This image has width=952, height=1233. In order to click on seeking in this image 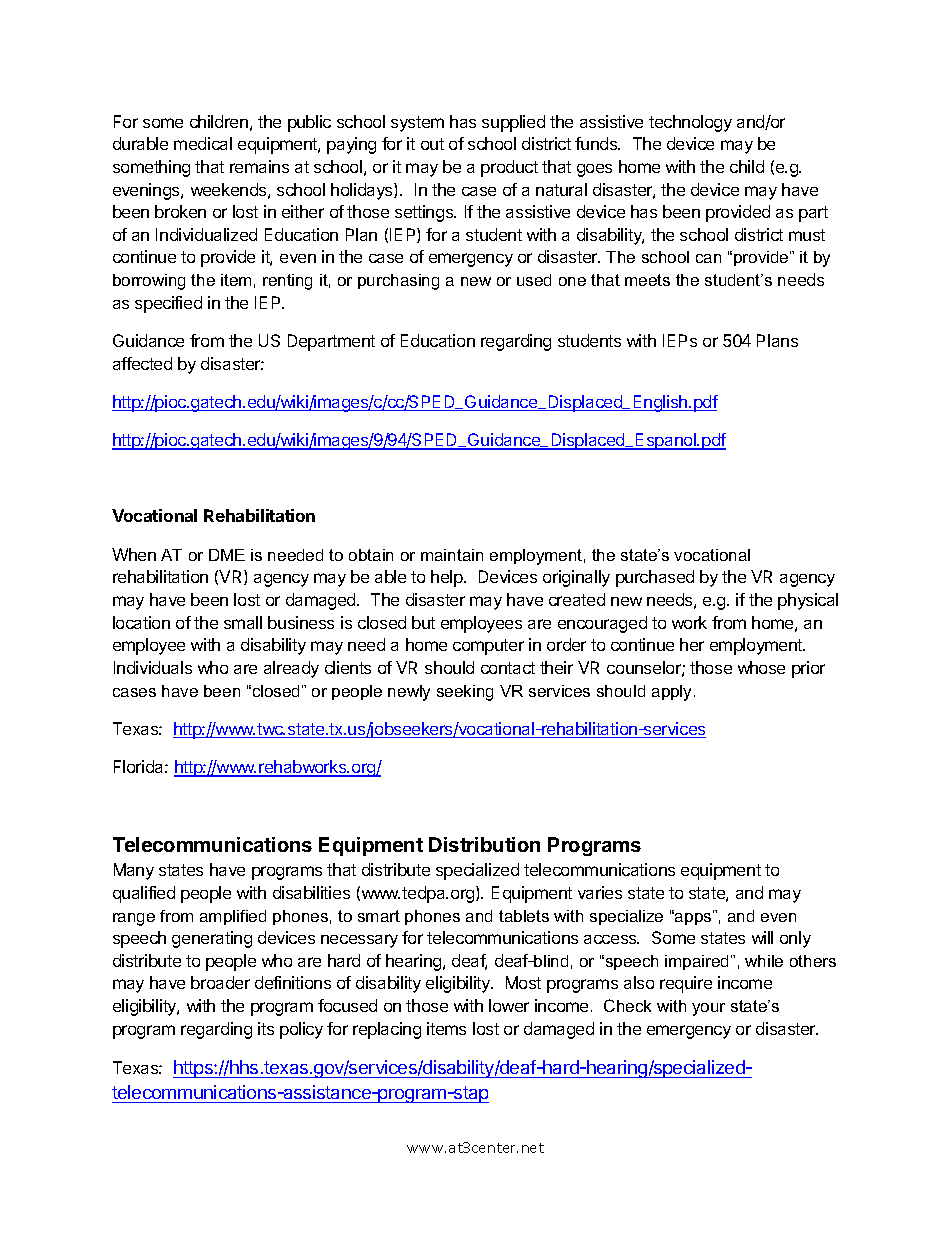, I will do `click(465, 693)`.
